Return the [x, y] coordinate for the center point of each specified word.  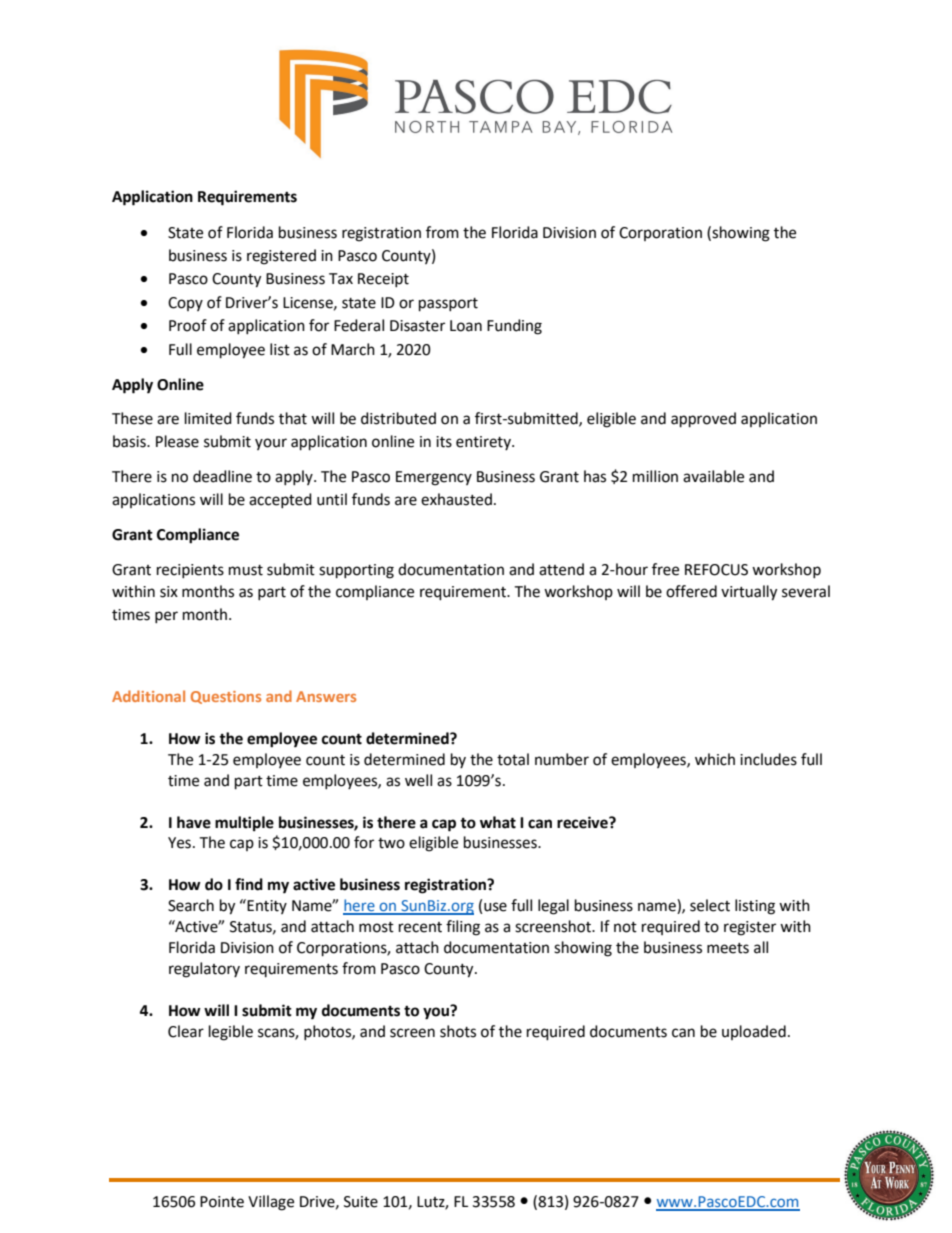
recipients [190, 571]
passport [448, 305]
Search [191, 905]
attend [561, 569]
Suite [361, 1202]
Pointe [222, 1202]
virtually [749, 593]
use [495, 907]
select [710, 905]
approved [703, 420]
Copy [185, 304]
